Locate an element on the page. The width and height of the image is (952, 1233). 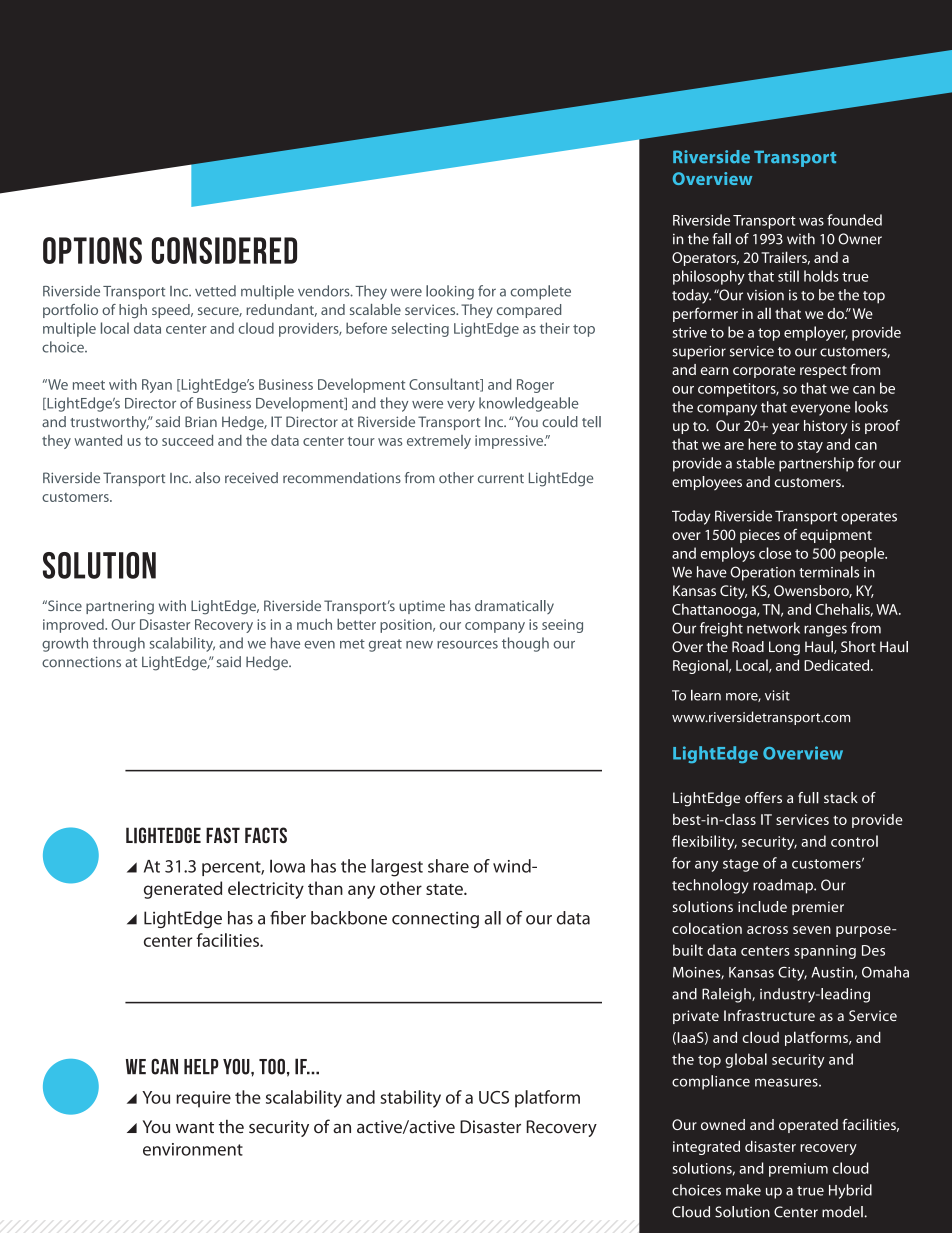
looking is located at coordinates (450, 292).
